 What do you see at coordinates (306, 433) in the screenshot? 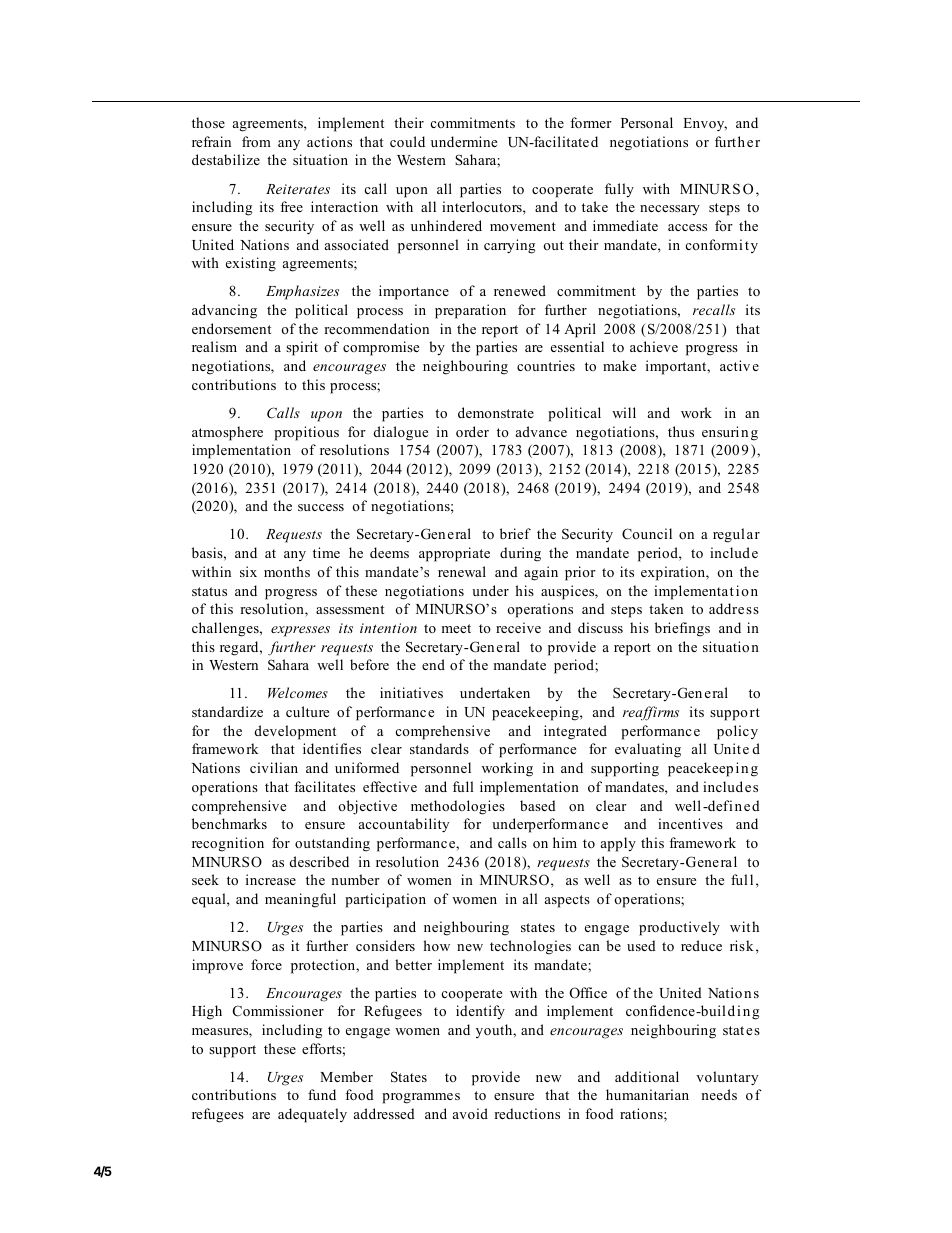
I see `propitious` at bounding box center [306, 433].
